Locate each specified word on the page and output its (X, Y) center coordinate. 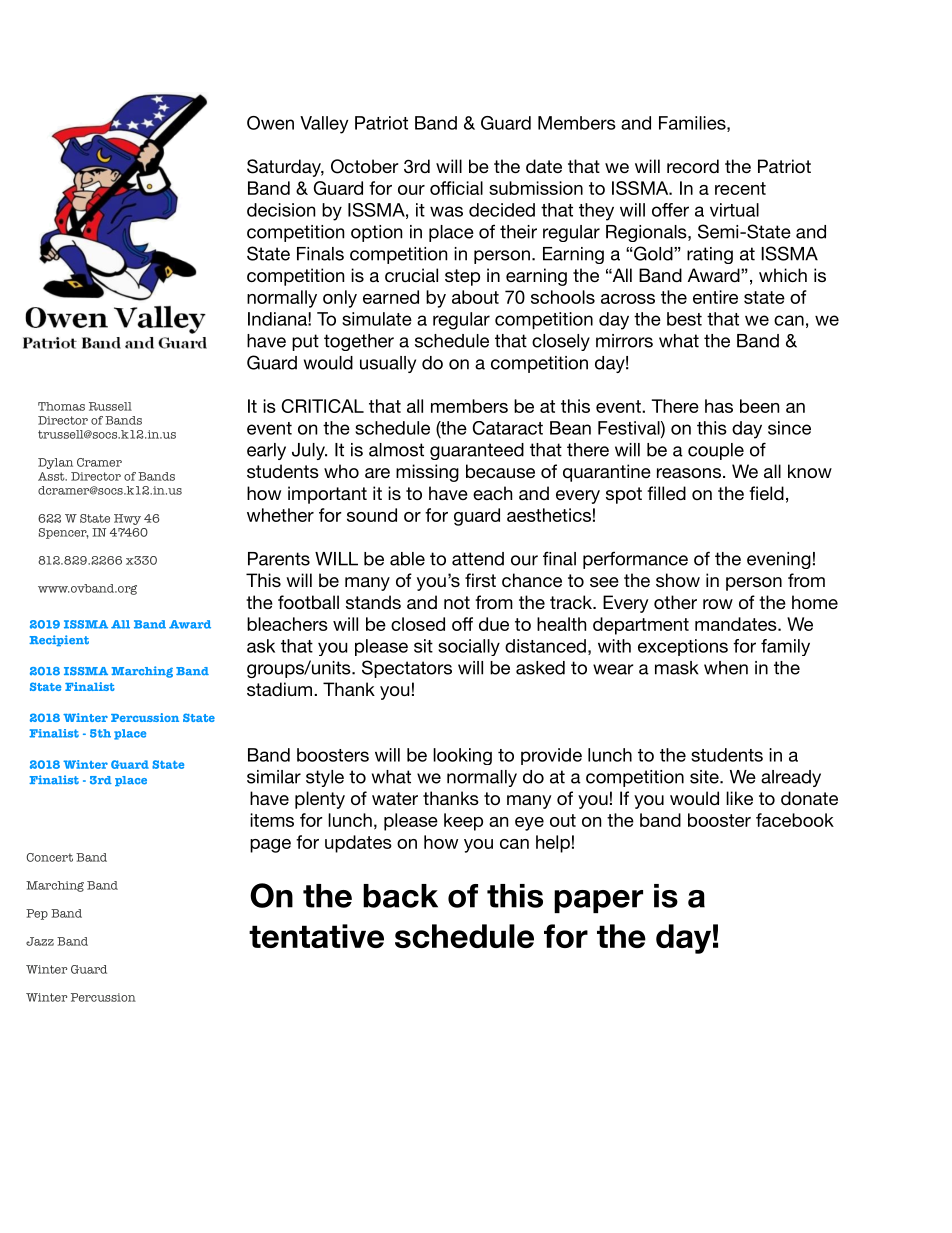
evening (779, 560)
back (400, 896)
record (693, 166)
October (365, 166)
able (407, 559)
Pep (37, 914)
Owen (270, 123)
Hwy (127, 519)
